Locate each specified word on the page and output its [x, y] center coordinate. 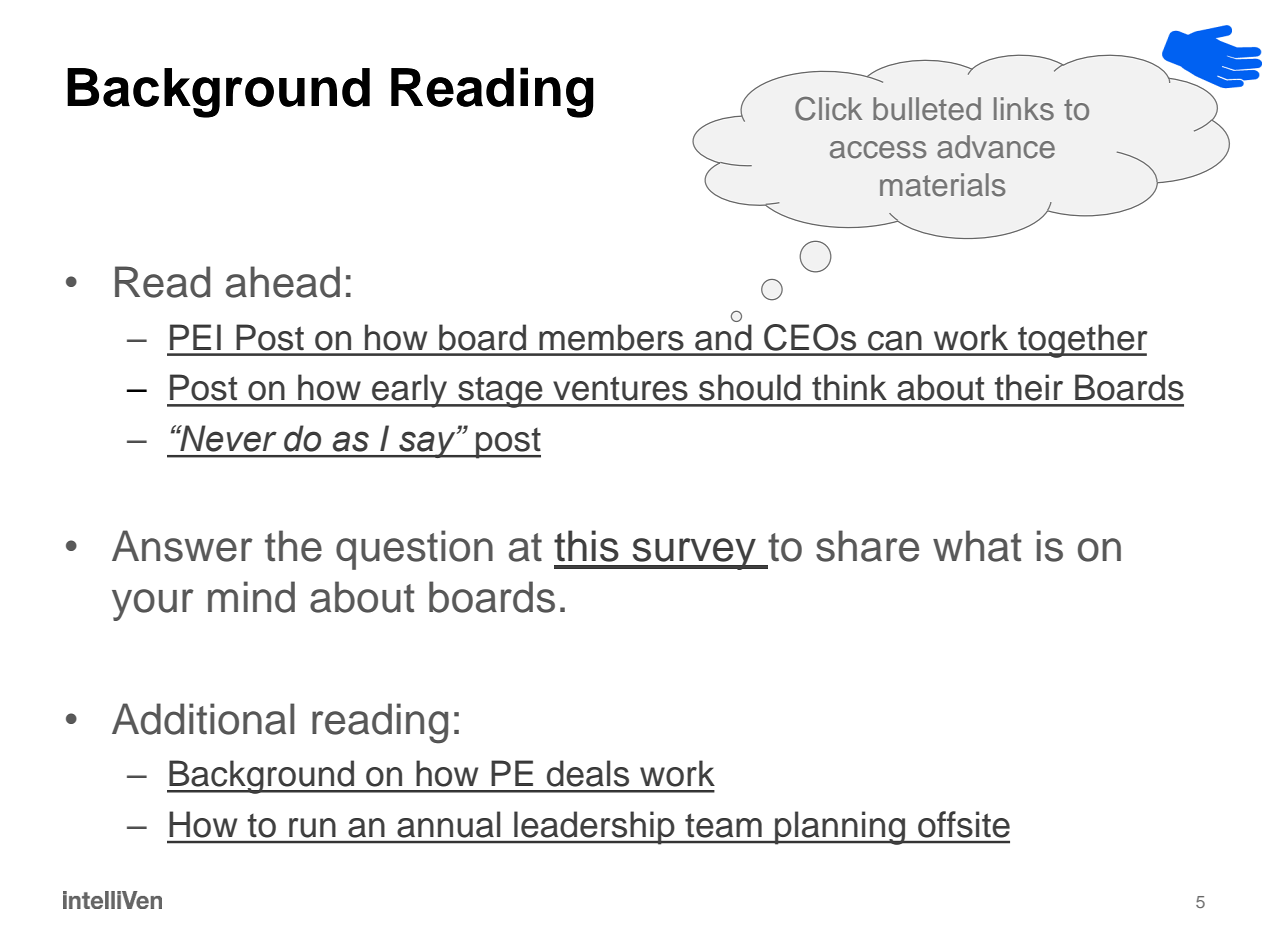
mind [251, 597]
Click [828, 109]
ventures [620, 388]
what [977, 546]
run [312, 828]
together [1082, 341]
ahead [283, 282]
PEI [195, 337]
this [586, 546]
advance [996, 147]
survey [694, 554]
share [867, 546]
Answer [182, 546]
